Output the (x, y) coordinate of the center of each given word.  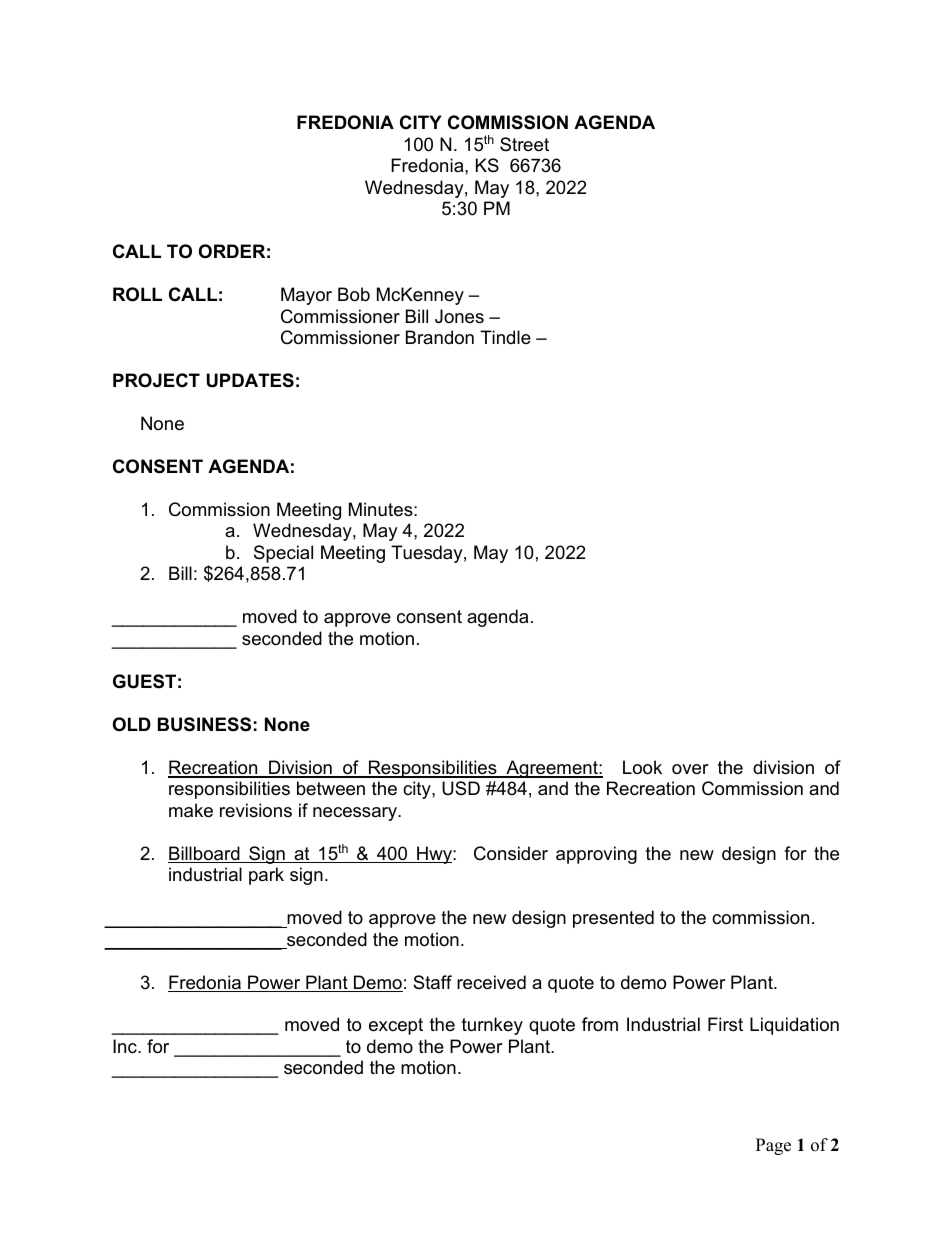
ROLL (137, 294)
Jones (459, 316)
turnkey (492, 1026)
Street (524, 144)
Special (283, 554)
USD (461, 788)
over (690, 769)
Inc (126, 1046)
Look (642, 767)
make (191, 810)
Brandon (440, 337)
